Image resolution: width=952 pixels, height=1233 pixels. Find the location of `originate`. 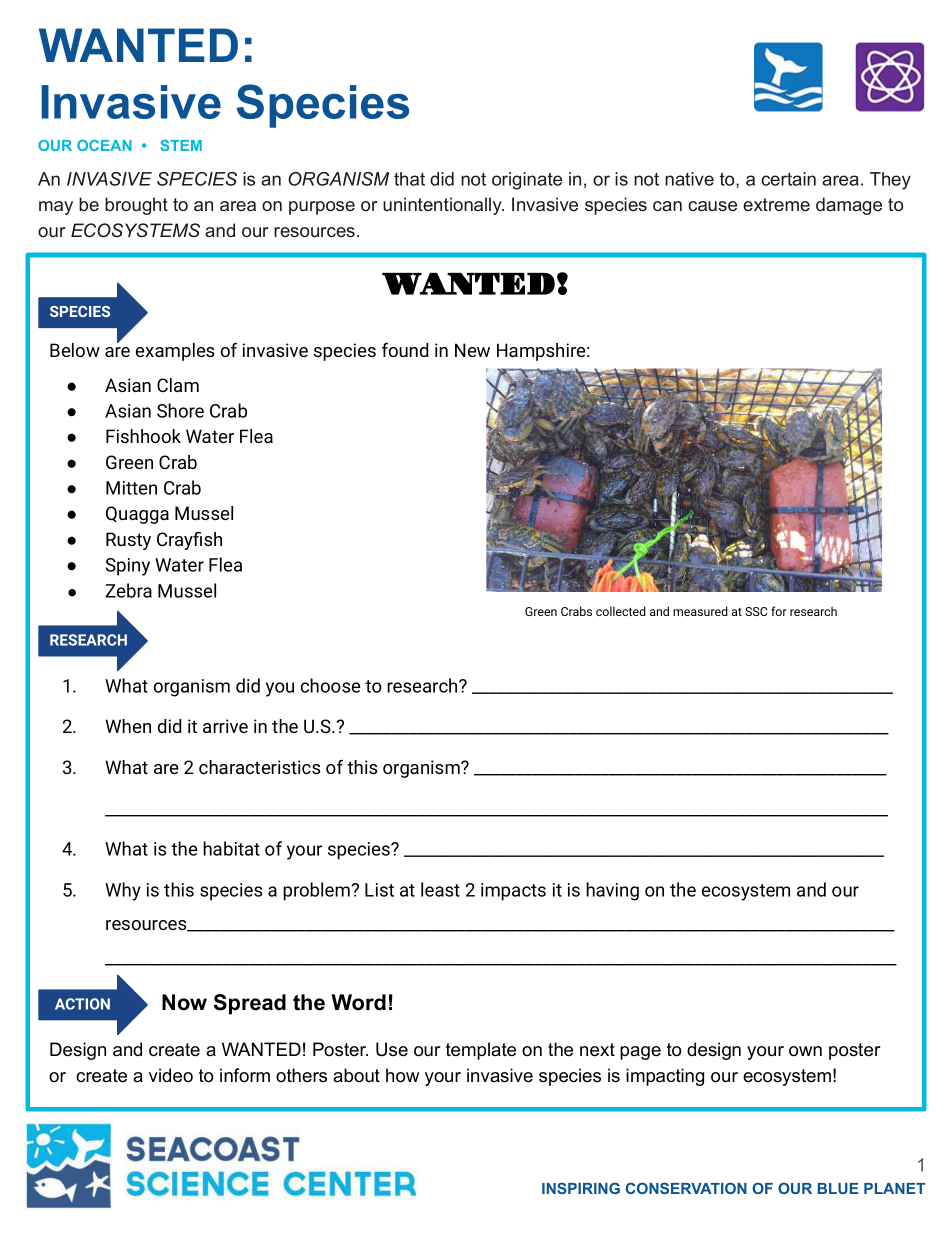

originate is located at coordinates (527, 181).
